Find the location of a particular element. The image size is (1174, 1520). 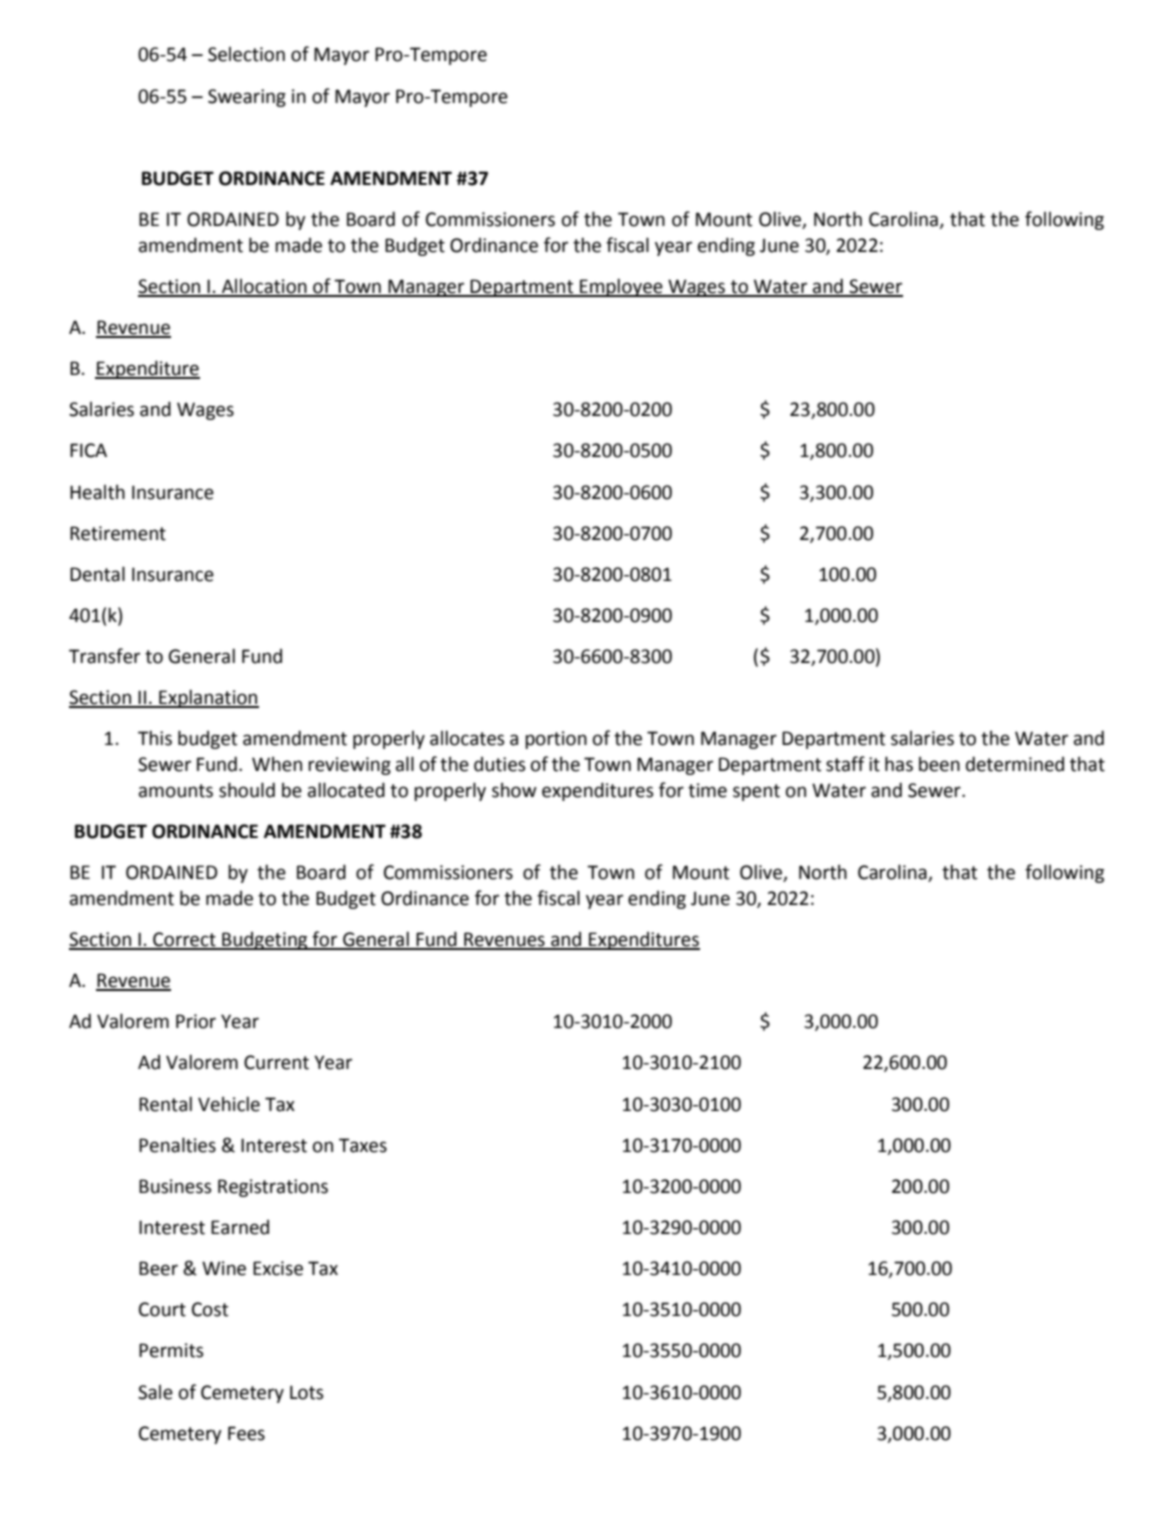

portion is located at coordinates (556, 740).
